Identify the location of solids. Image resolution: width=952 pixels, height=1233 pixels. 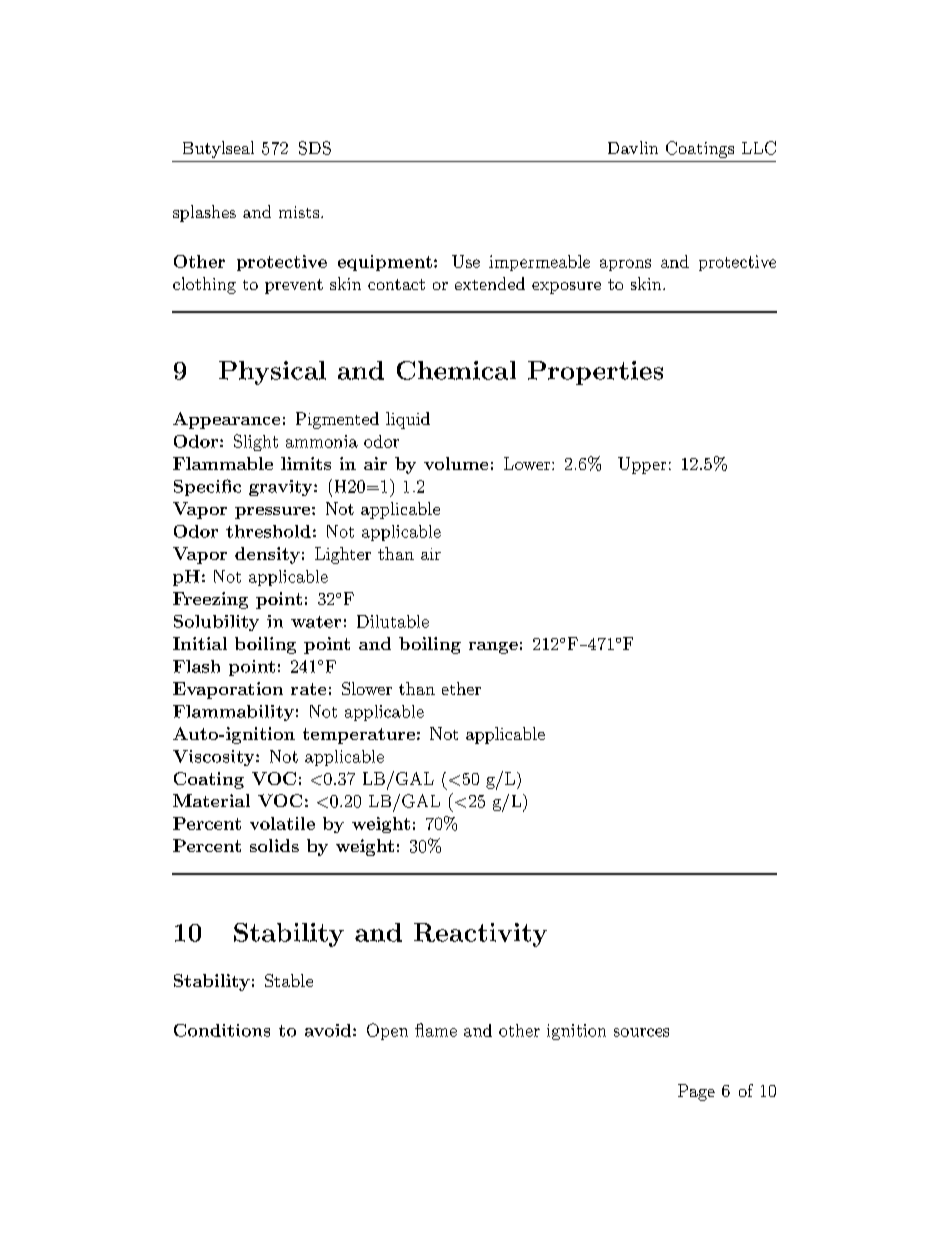
(274, 845).
